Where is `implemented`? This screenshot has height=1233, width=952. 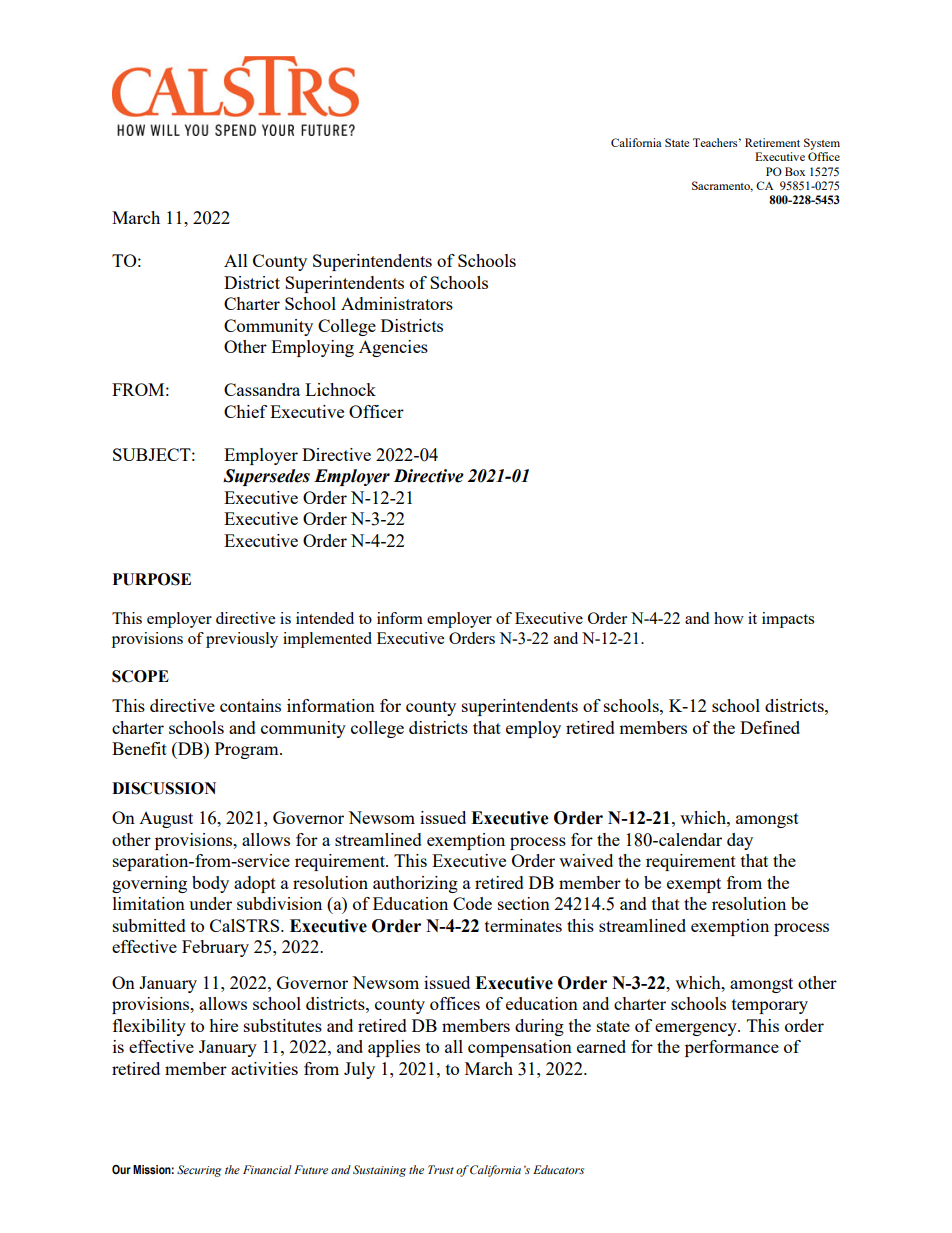
implemented is located at coordinates (327, 640).
